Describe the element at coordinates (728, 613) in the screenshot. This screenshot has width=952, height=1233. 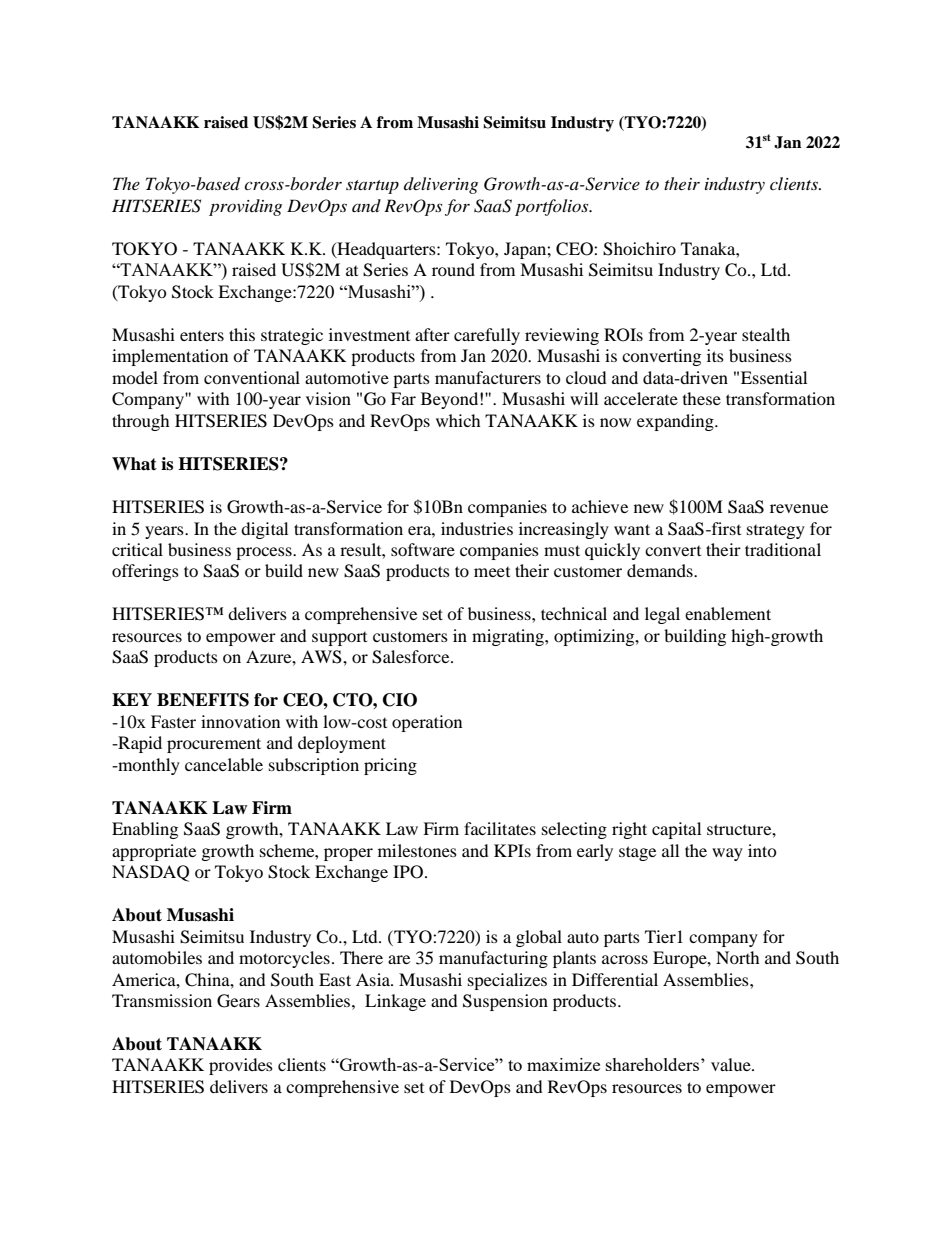
I see `enablement` at that location.
